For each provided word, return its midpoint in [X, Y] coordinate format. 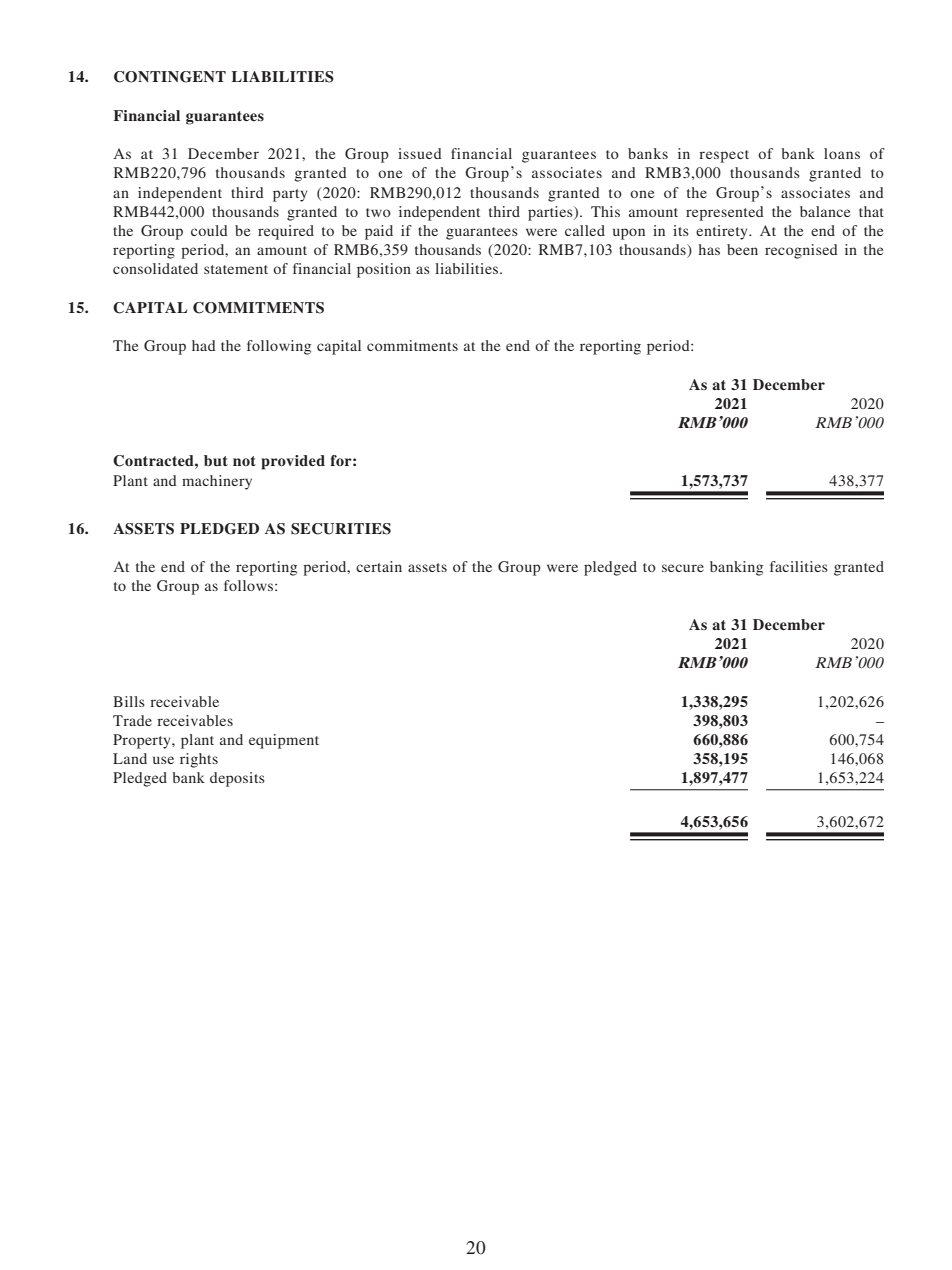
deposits [237, 779]
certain [379, 566]
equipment [284, 741]
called [585, 230]
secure [683, 568]
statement [236, 269]
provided [293, 462]
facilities [799, 566]
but [216, 460]
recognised [801, 251]
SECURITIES [341, 529]
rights [199, 760]
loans [842, 153]
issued [420, 153]
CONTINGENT [170, 77]
